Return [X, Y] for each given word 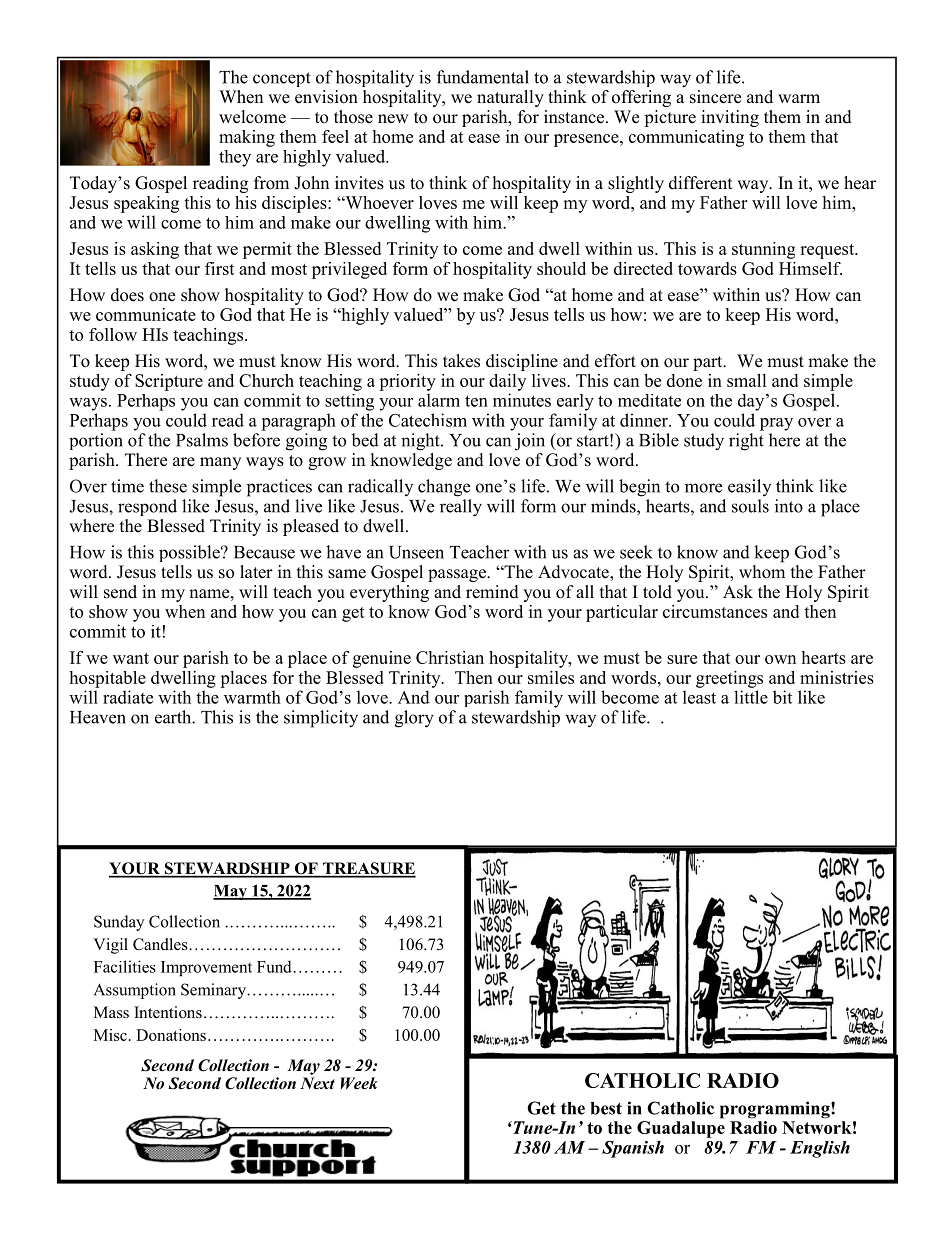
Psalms [202, 440]
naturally [510, 98]
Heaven [98, 717]
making [247, 138]
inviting [730, 118]
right [746, 442]
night [421, 442]
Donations [171, 1035]
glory [414, 719]
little [751, 697]
